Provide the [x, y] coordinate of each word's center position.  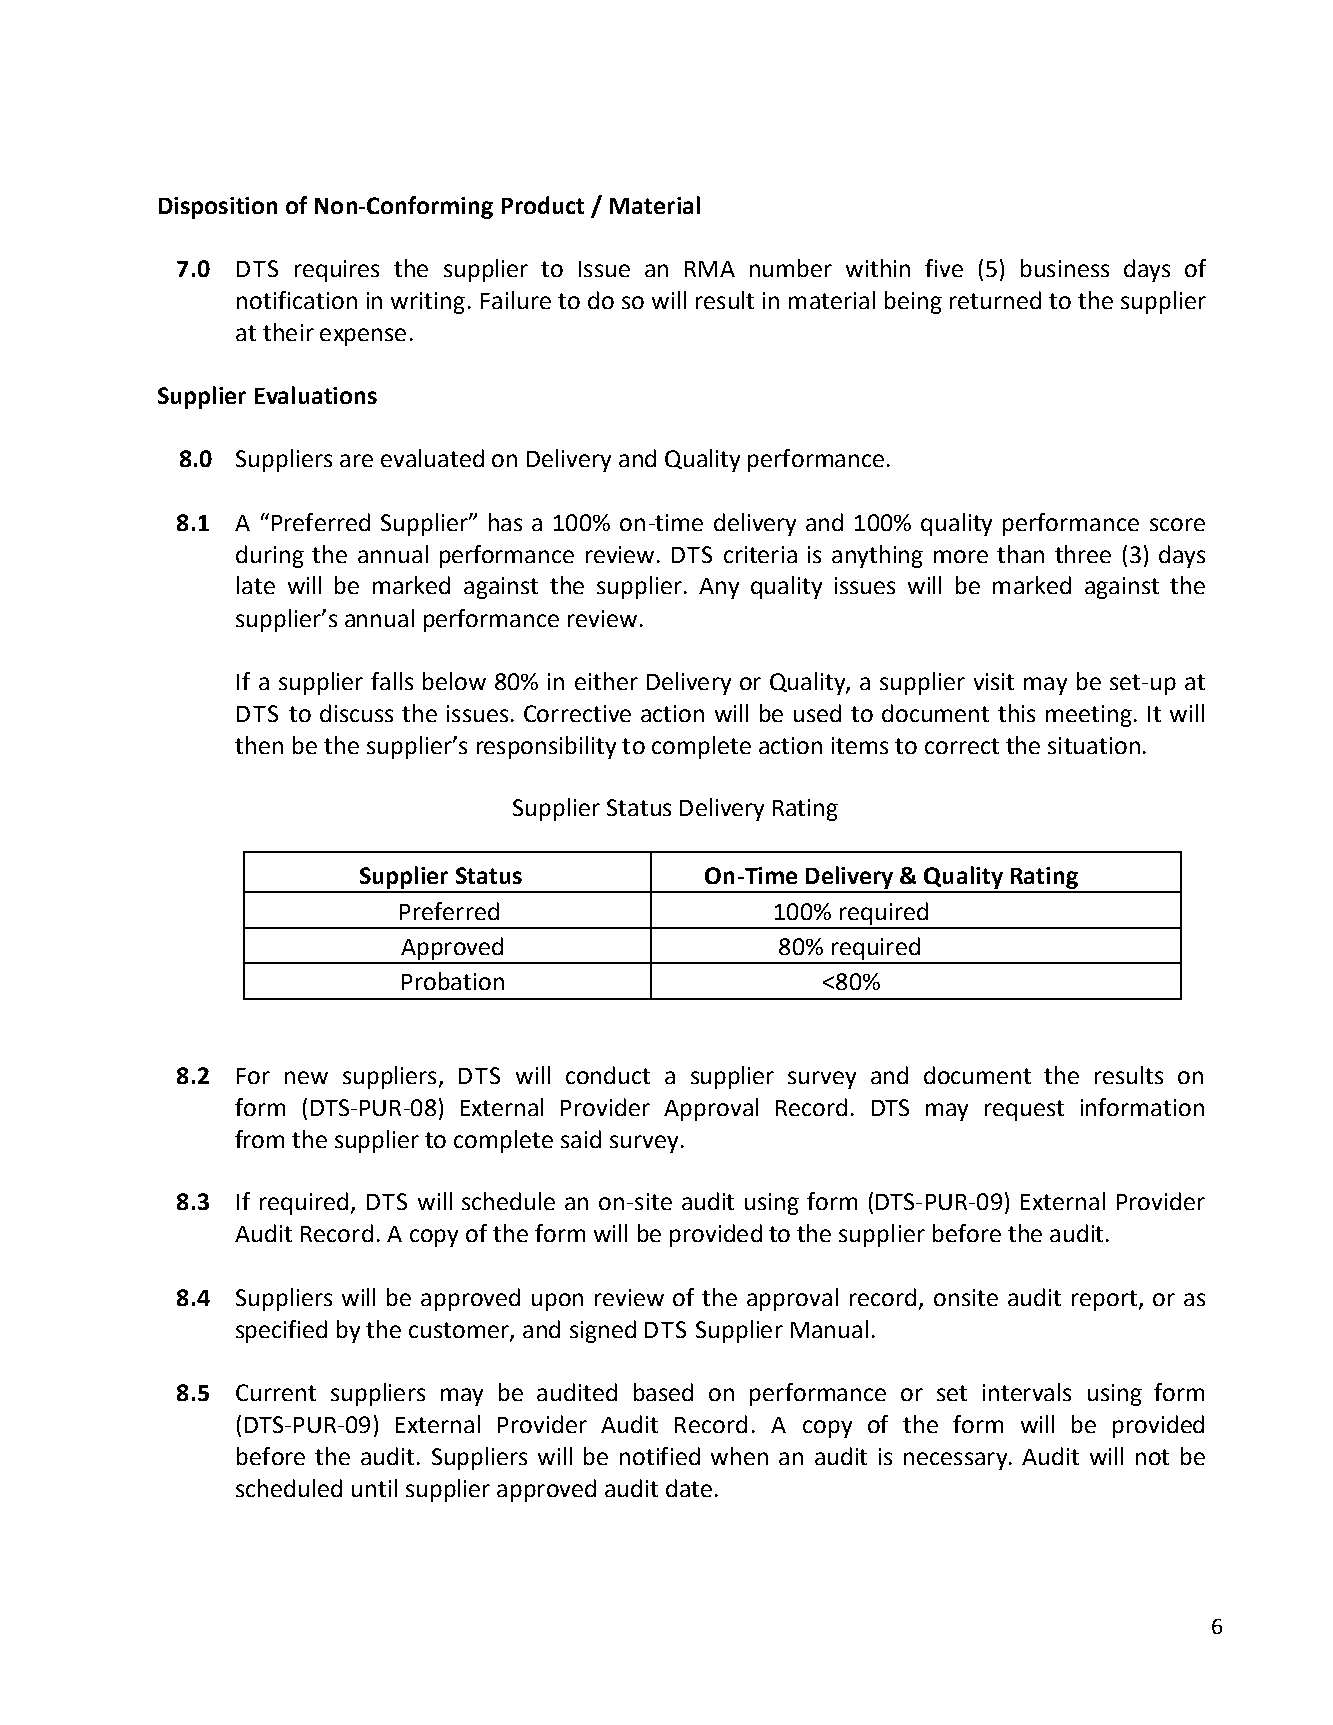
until [374, 1488]
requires [337, 271]
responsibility [546, 747]
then [259, 745]
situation [1094, 745]
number [791, 268]
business [1065, 268]
